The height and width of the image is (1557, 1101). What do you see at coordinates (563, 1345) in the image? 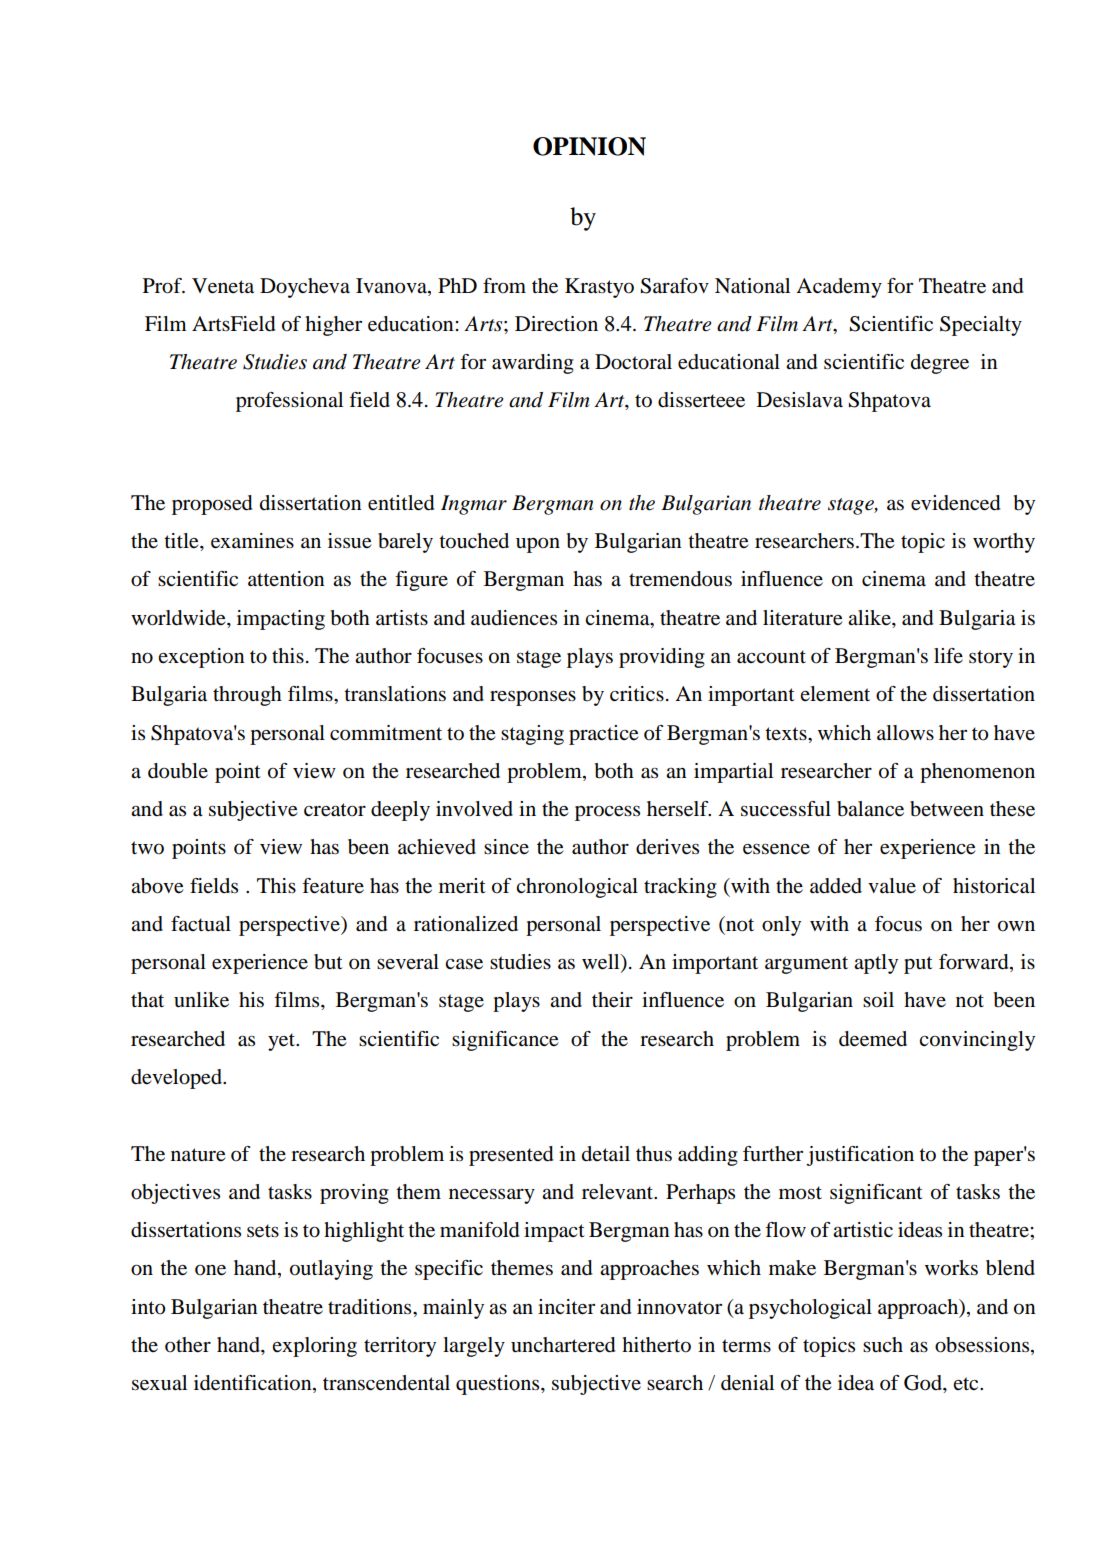
I see `unchartered` at bounding box center [563, 1345].
